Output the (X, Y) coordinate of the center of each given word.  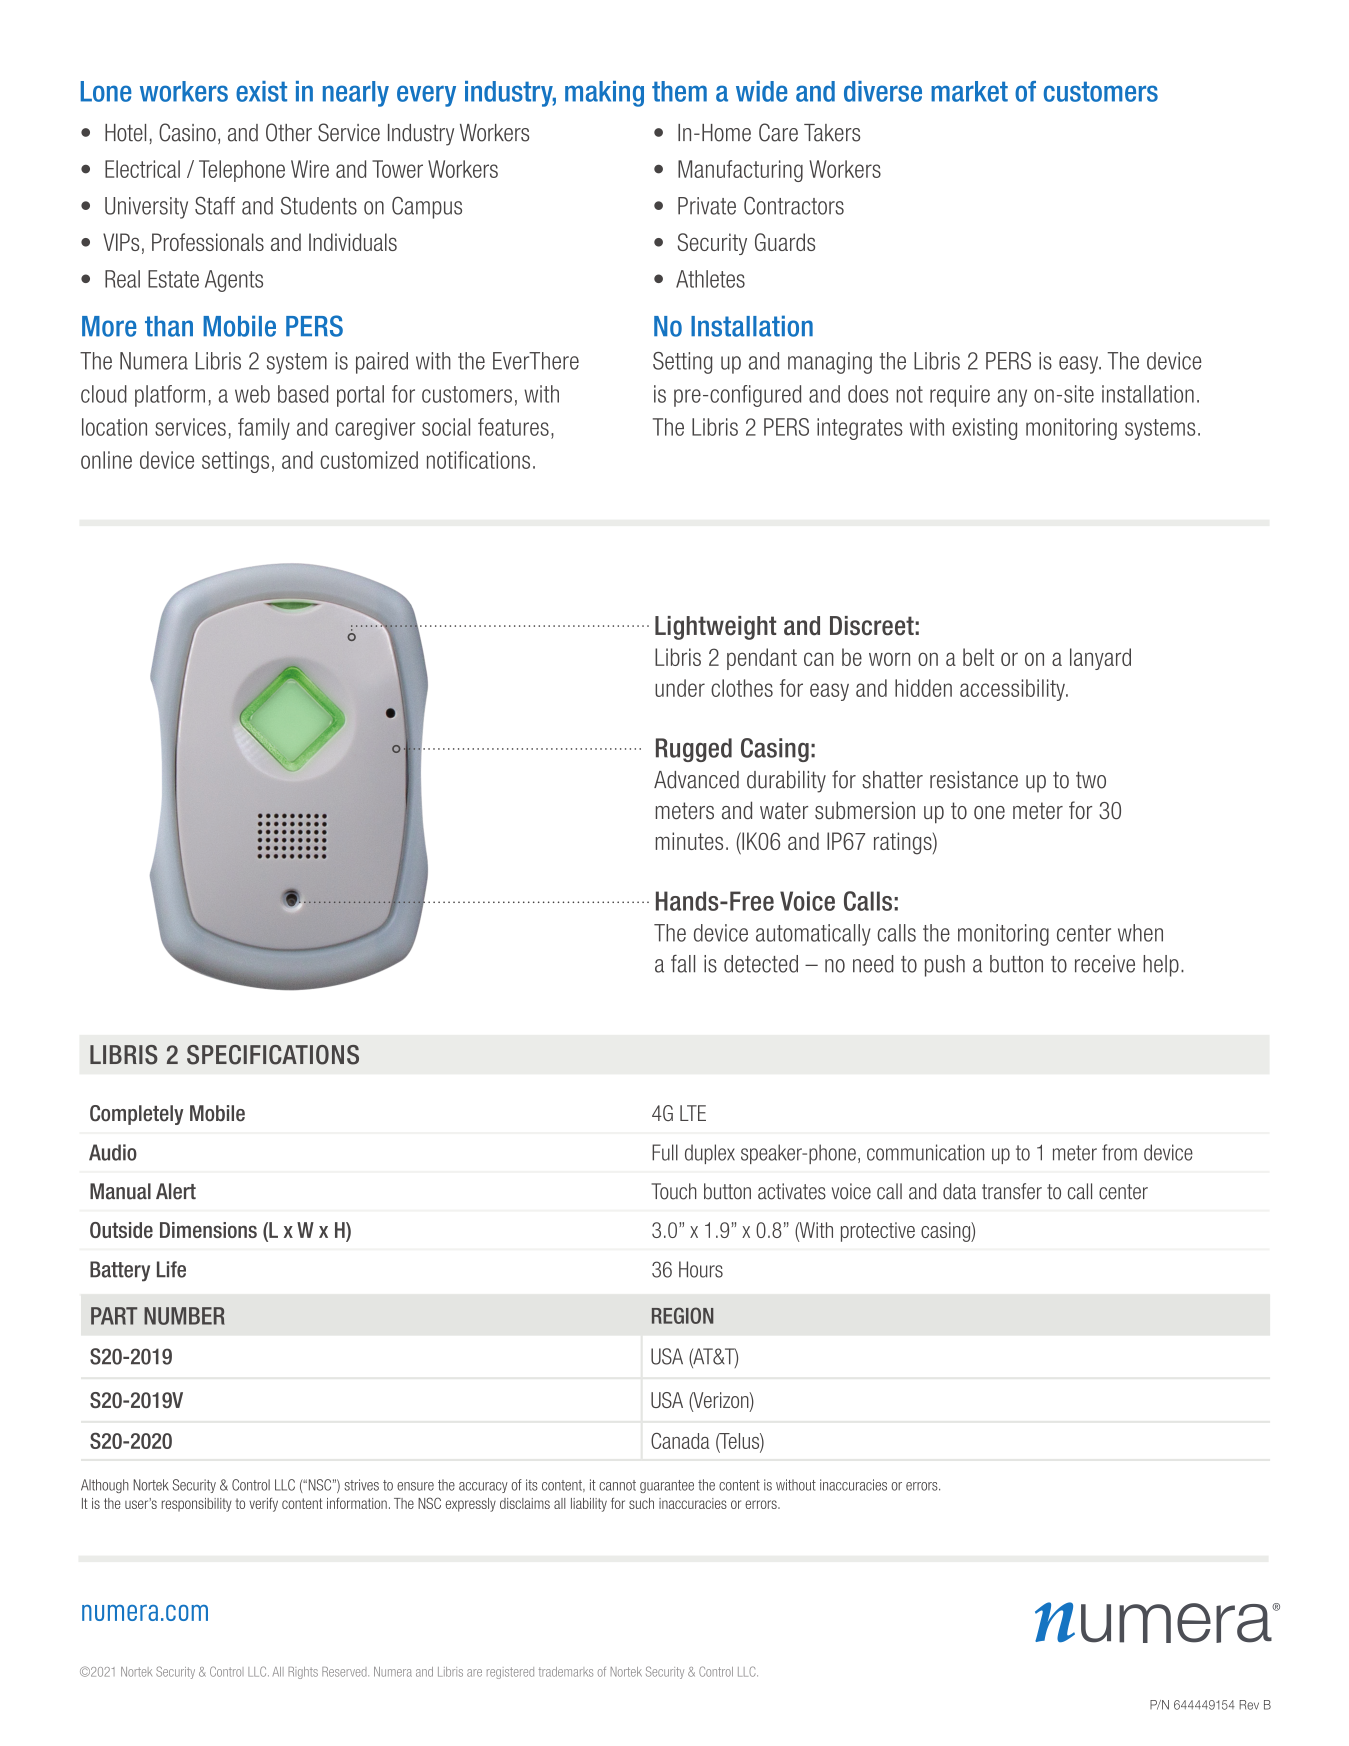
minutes (689, 841)
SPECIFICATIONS (273, 1055)
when (1140, 933)
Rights (303, 1673)
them (679, 91)
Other (289, 132)
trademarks (566, 1672)
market (969, 91)
